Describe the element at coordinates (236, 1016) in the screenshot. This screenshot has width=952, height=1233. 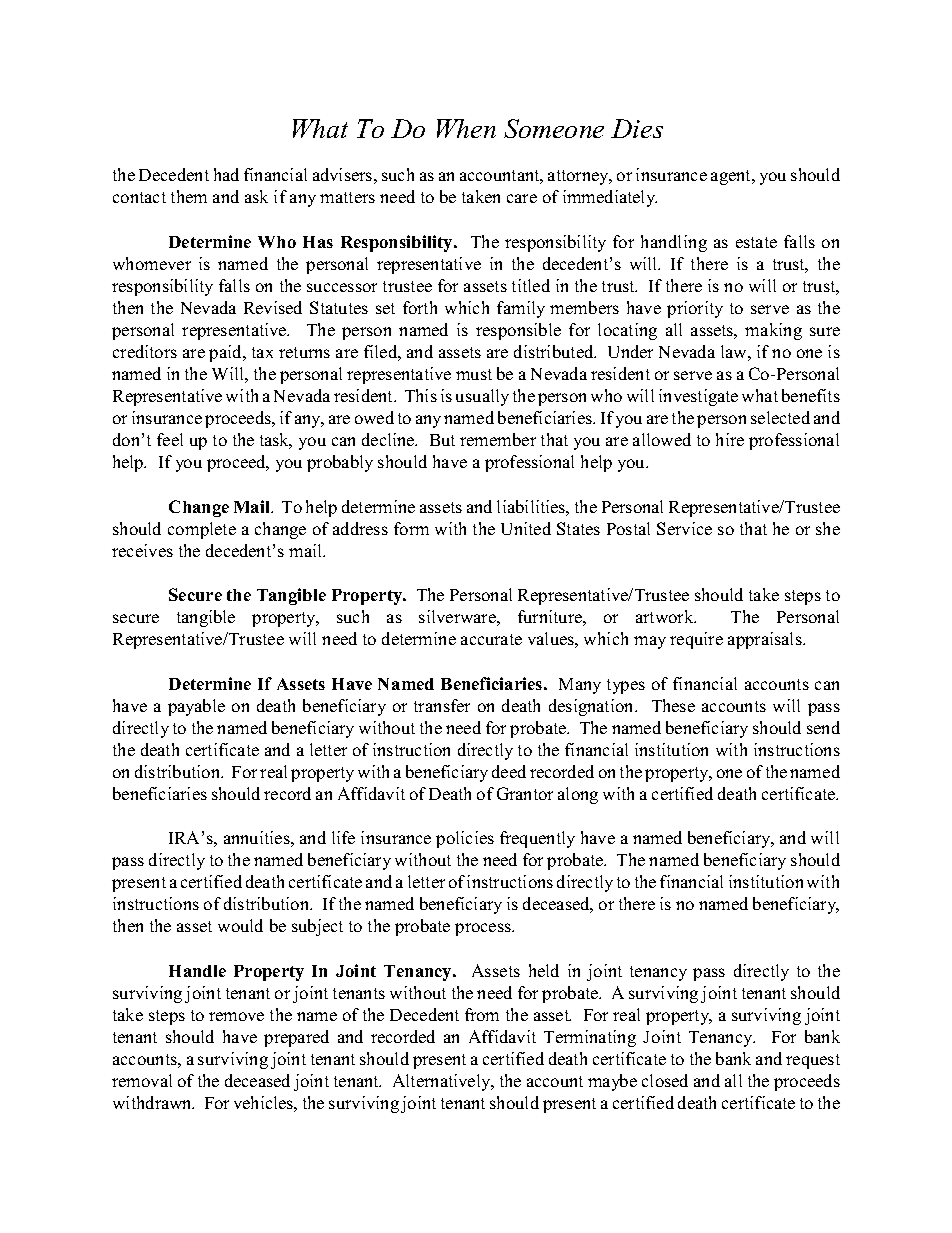
I see `remove` at that location.
